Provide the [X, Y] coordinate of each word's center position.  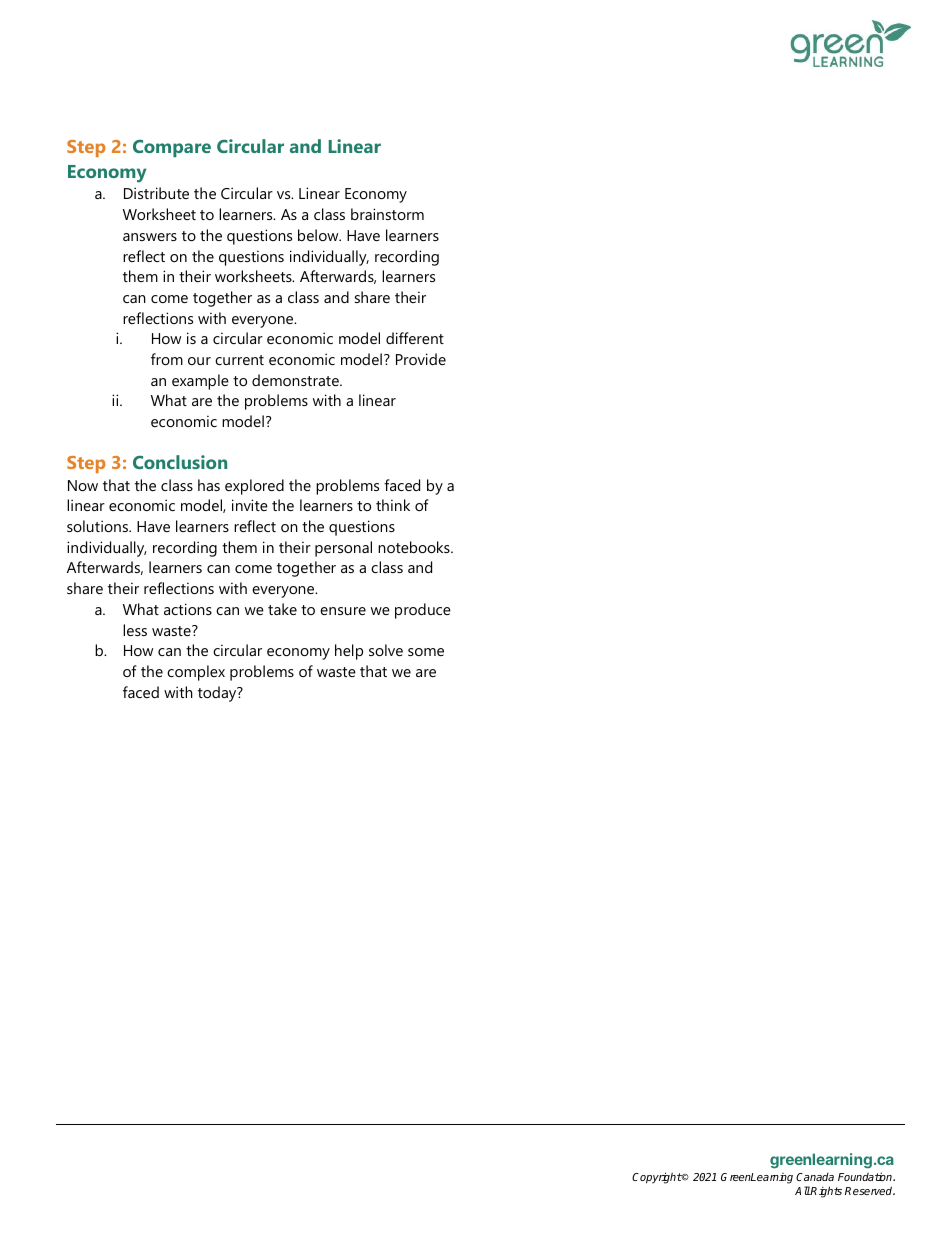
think [393, 505]
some [426, 652]
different [415, 338]
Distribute [156, 193]
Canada [815, 1177]
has [209, 485]
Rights [826, 1192]
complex [196, 673]
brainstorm [387, 214]
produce [423, 611]
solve [386, 650]
